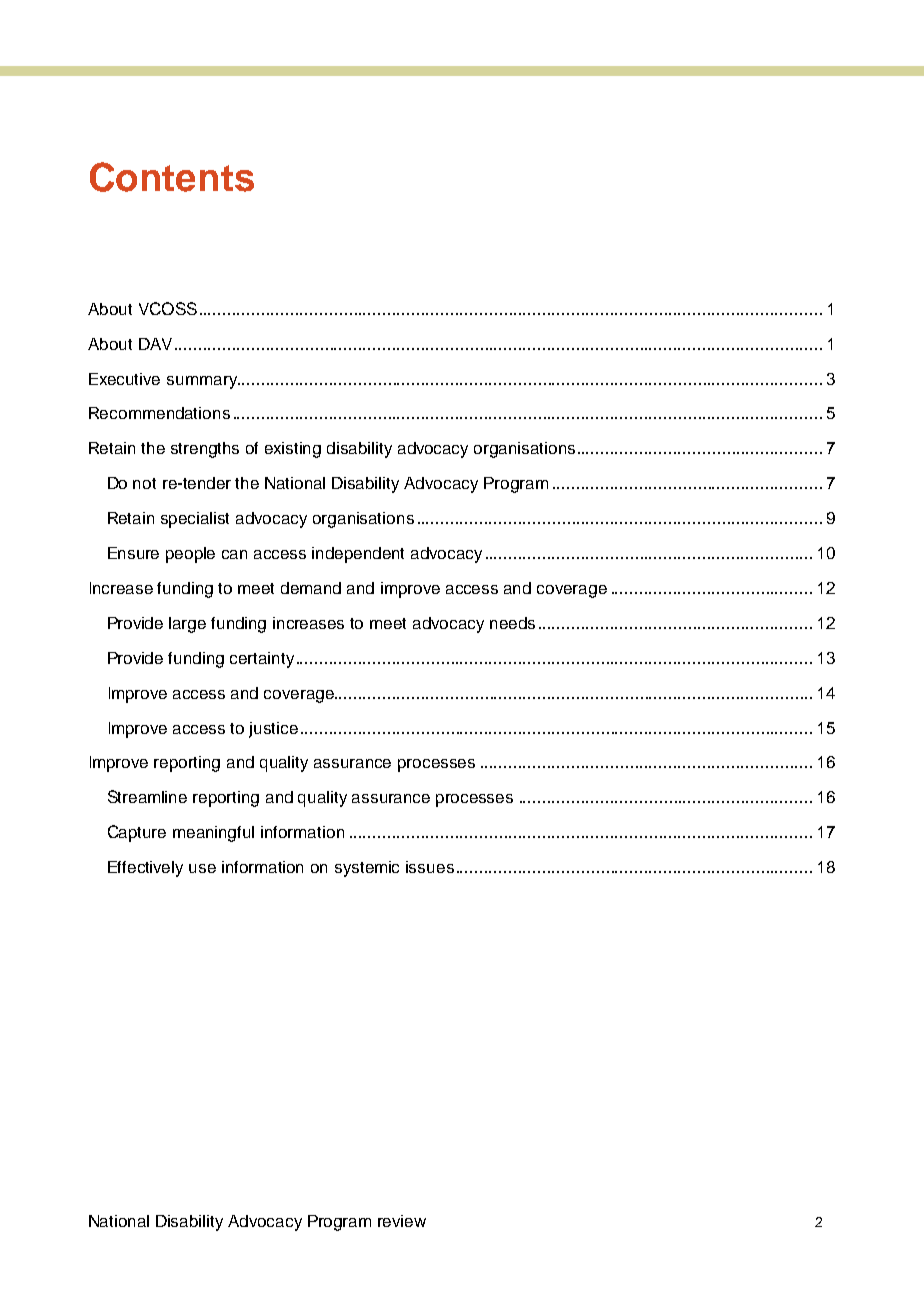 This page has height=1309, width=924. Describe the element at coordinates (402, 1221) in the page. I see `review` at that location.
